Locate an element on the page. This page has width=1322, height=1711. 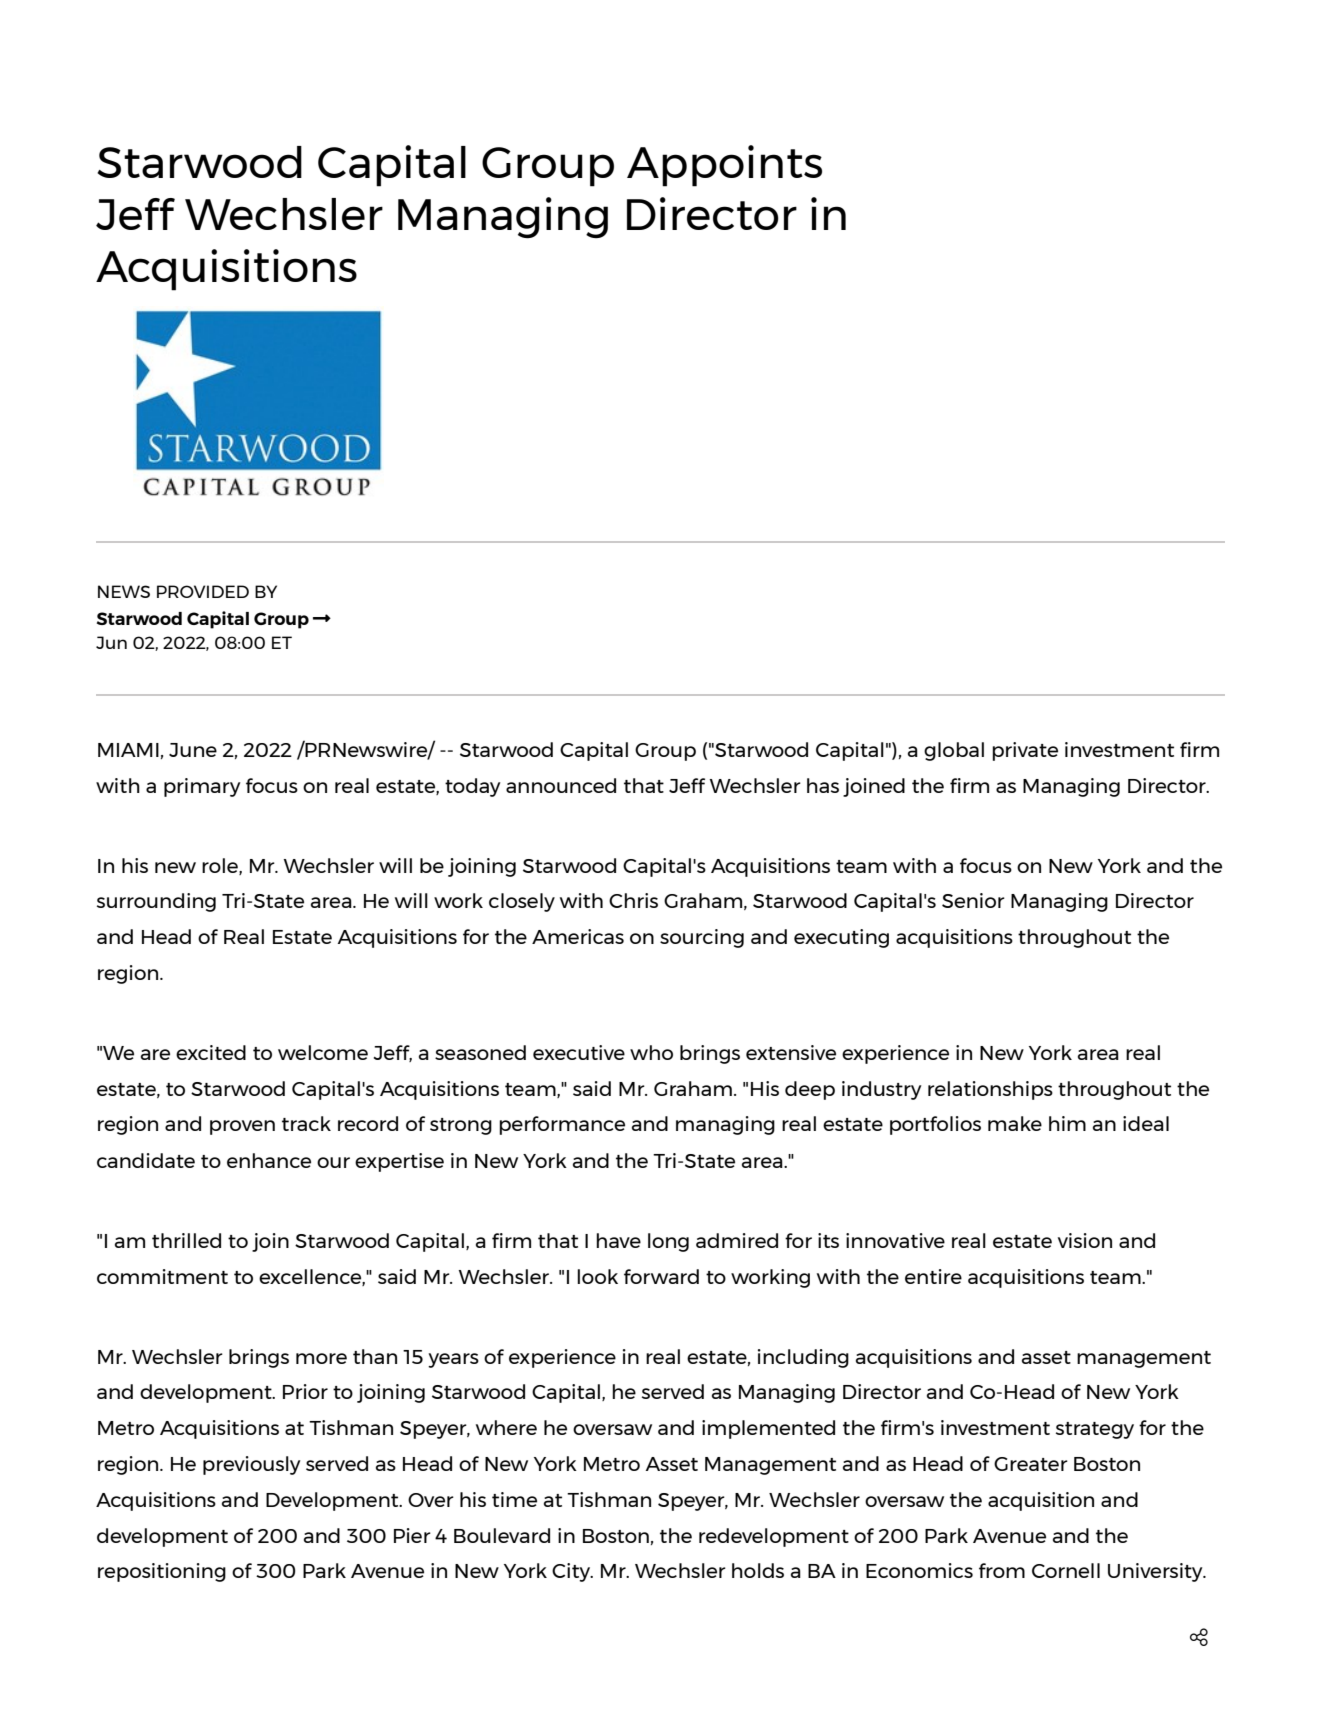
global is located at coordinates (954, 751).
